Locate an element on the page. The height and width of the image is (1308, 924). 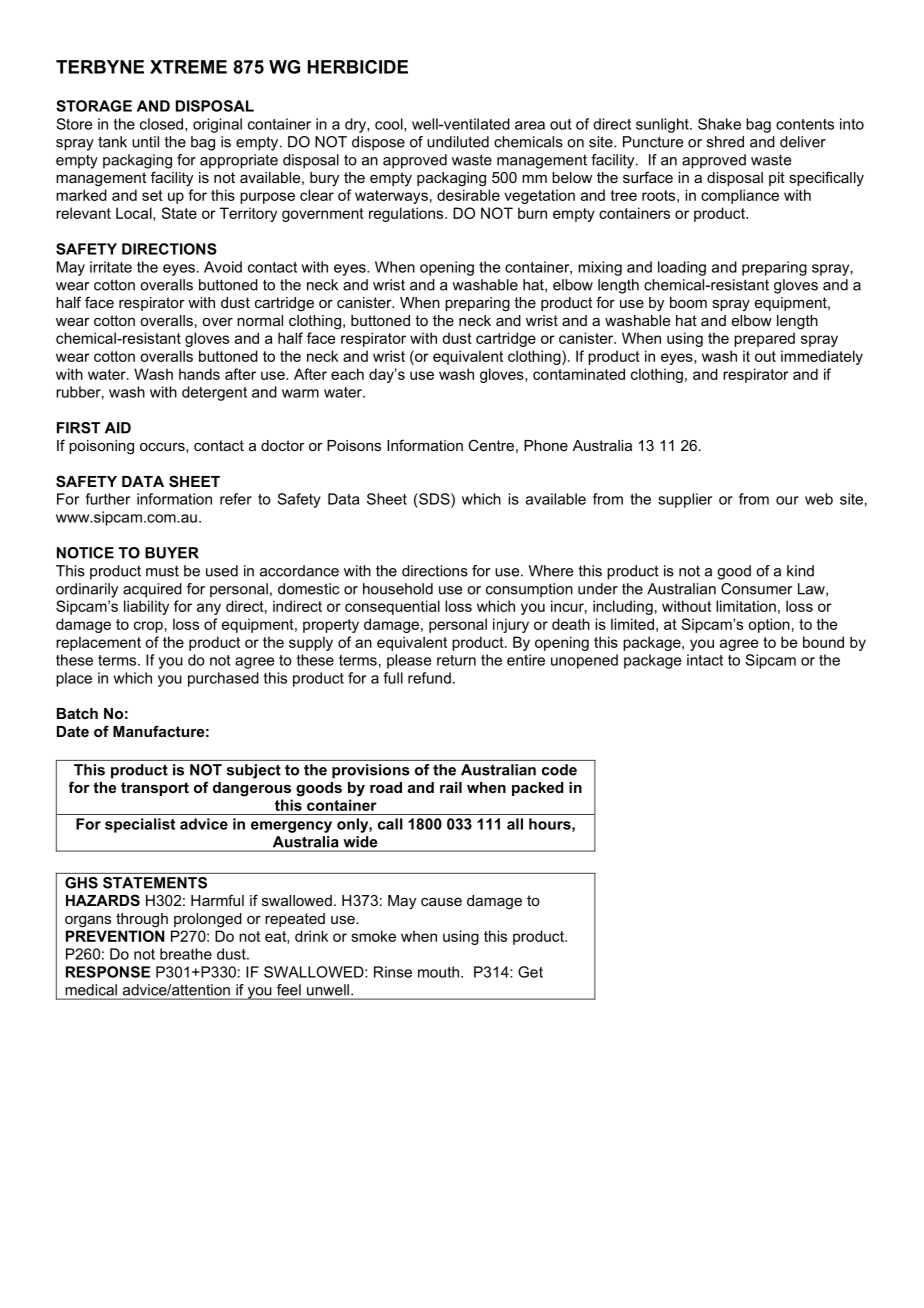
mouth is located at coordinates (438, 972).
